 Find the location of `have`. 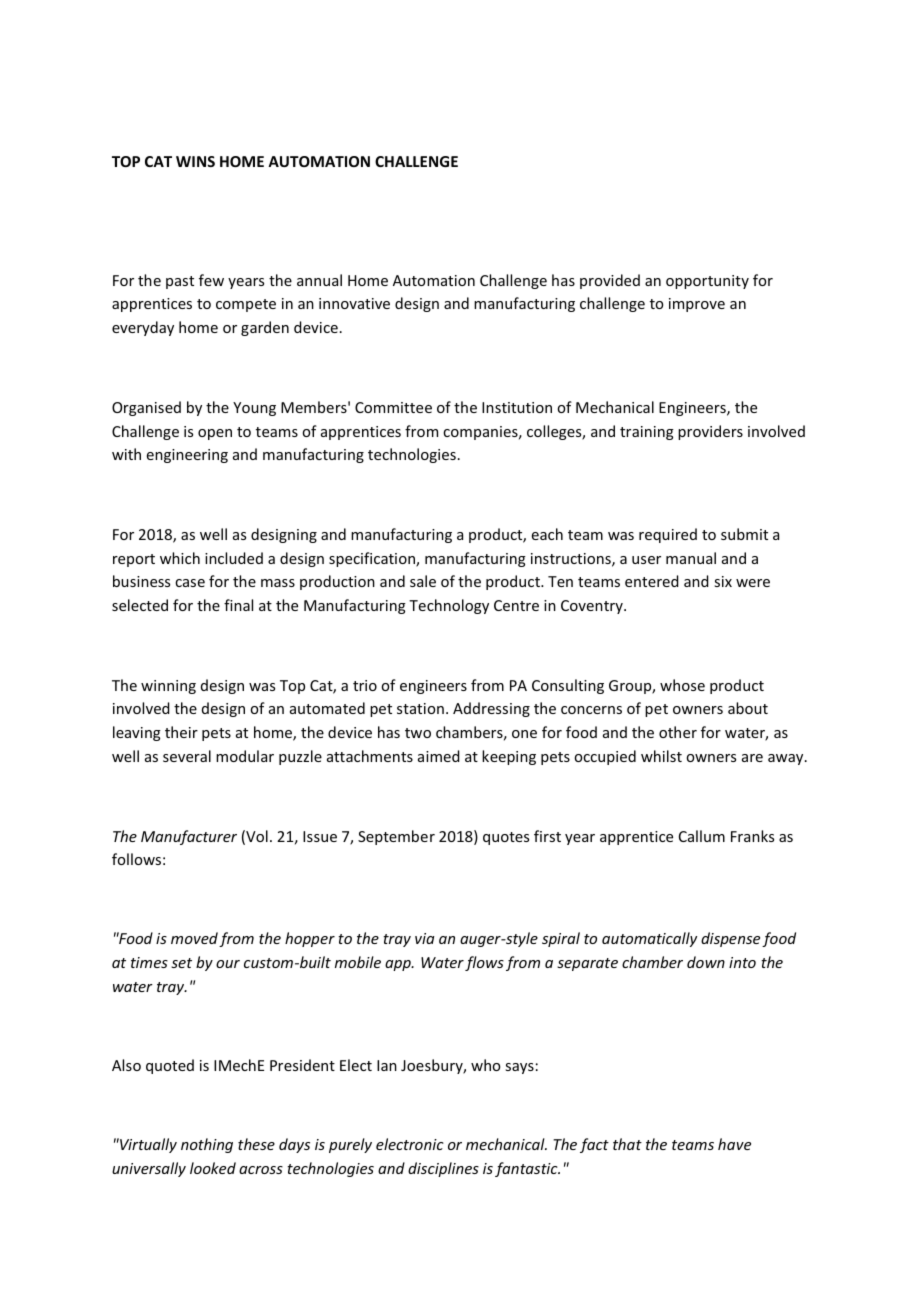

have is located at coordinates (734, 1144).
